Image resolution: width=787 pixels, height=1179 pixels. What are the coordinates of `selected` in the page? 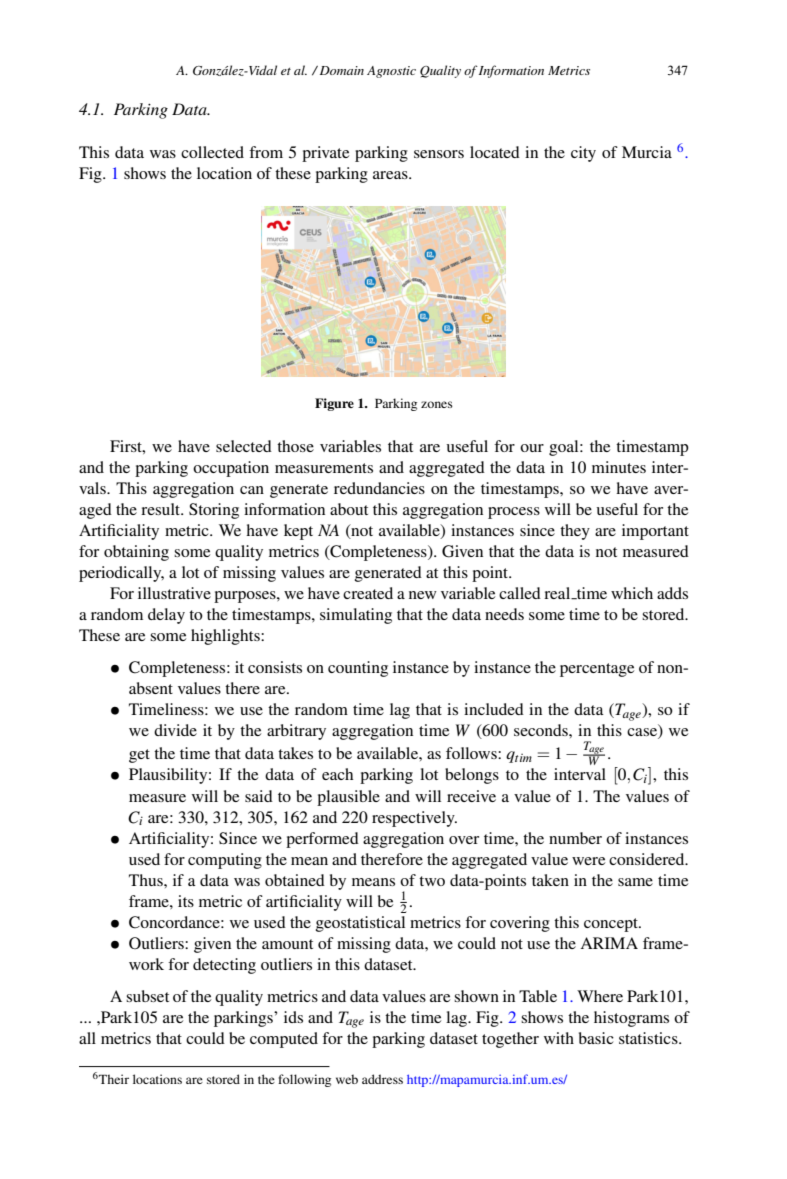 It's located at (244, 446).
